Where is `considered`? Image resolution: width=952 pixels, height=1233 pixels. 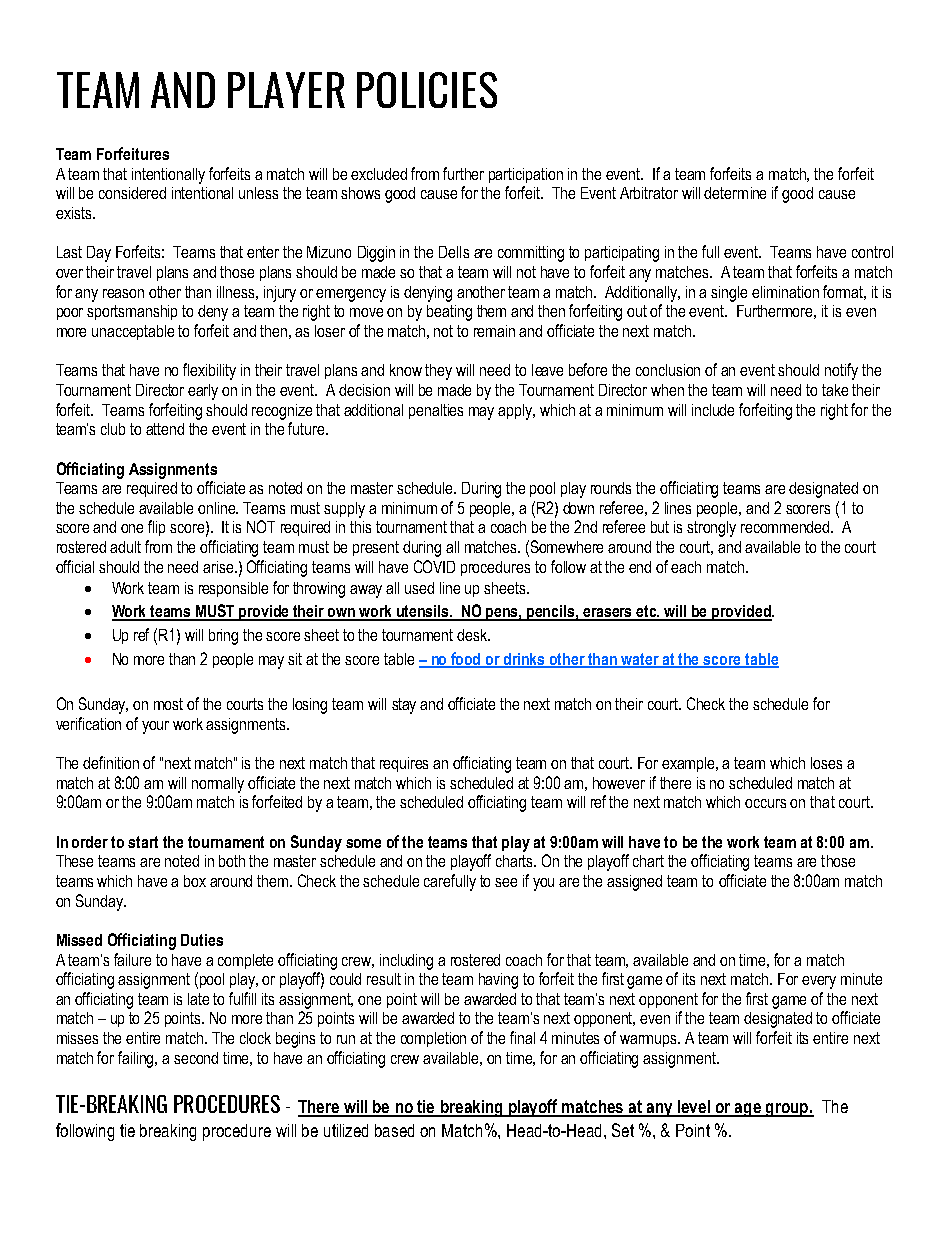 considered is located at coordinates (132, 193).
